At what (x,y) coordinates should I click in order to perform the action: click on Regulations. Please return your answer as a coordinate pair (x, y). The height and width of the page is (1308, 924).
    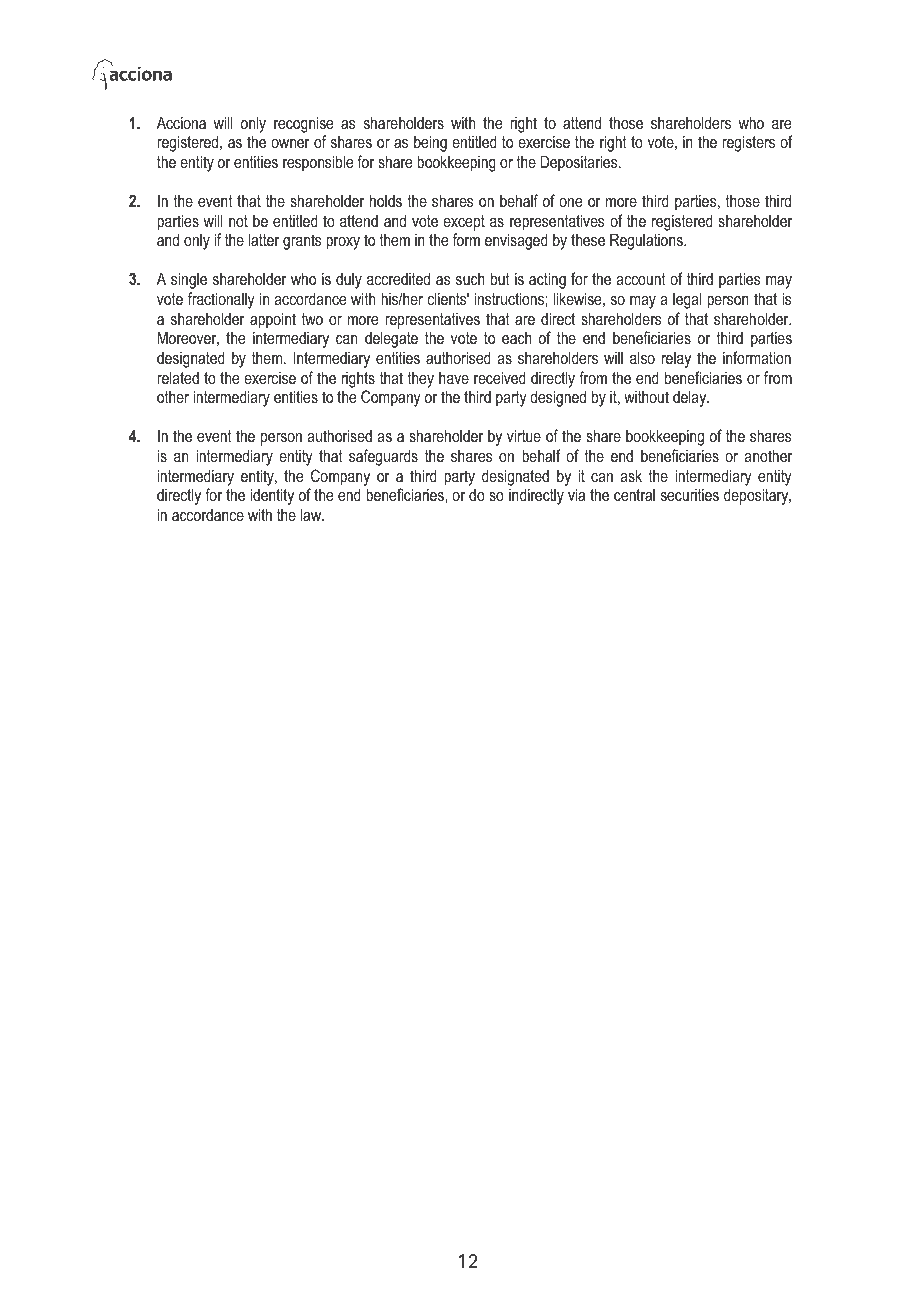
    Looking at the image, I should click on (647, 241).
